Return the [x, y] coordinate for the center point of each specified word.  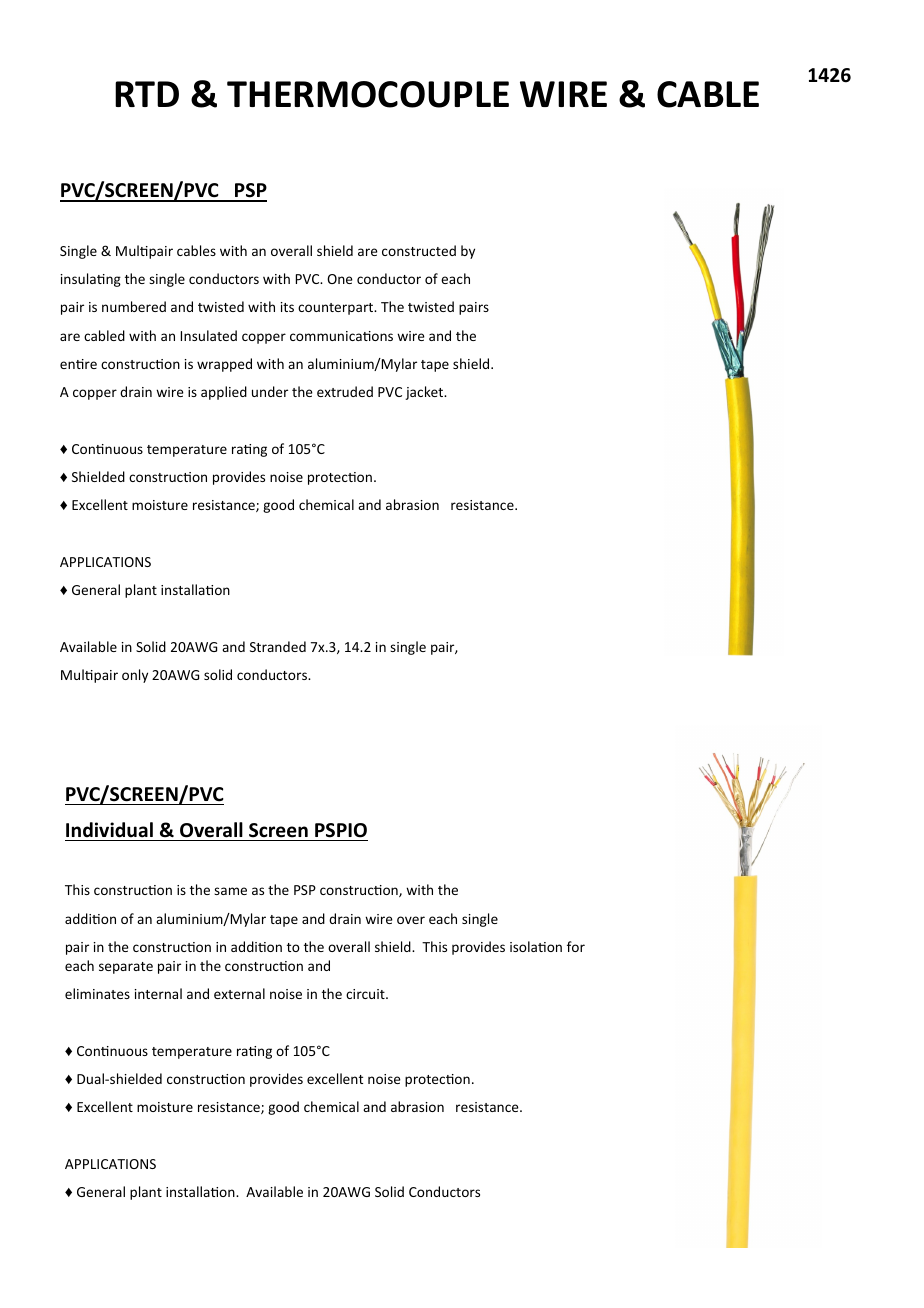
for [576, 946]
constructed [419, 250]
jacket [425, 393]
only [135, 676]
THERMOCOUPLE [368, 94]
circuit [366, 994]
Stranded [278, 646]
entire [78, 364]
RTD [147, 94]
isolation [536, 946]
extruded [345, 391]
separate [126, 968]
